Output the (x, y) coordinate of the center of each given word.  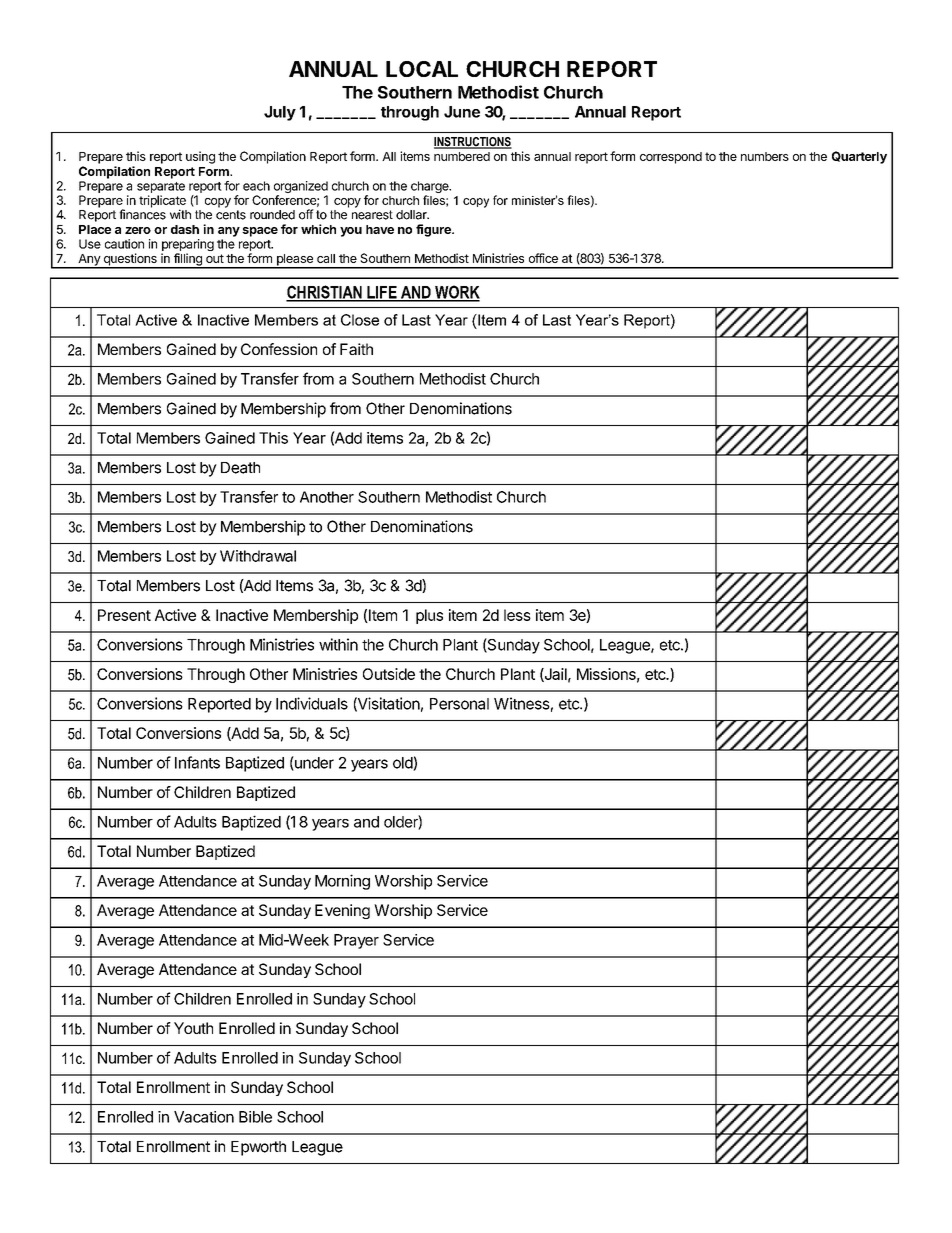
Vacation (204, 1117)
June (462, 112)
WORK (456, 293)
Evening (342, 911)
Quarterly (859, 157)
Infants (197, 762)
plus (429, 616)
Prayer (356, 941)
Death (240, 468)
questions (130, 260)
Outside (389, 674)
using (200, 157)
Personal (459, 704)
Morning (342, 882)
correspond (671, 158)
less (517, 615)
